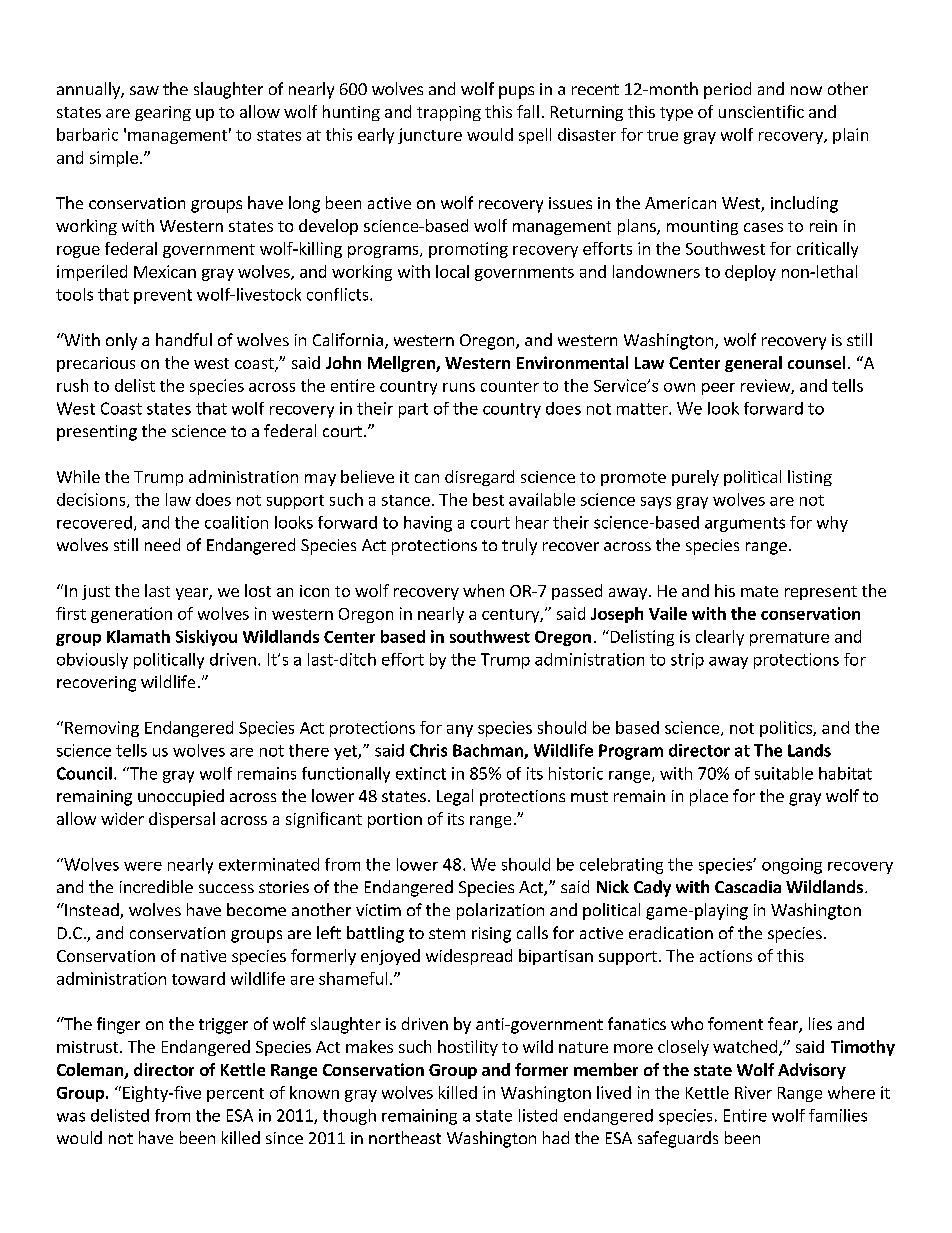 Image resolution: width=952 pixels, height=1233 pixels. What do you see at coordinates (163, 113) in the screenshot?
I see `gearing` at bounding box center [163, 113].
